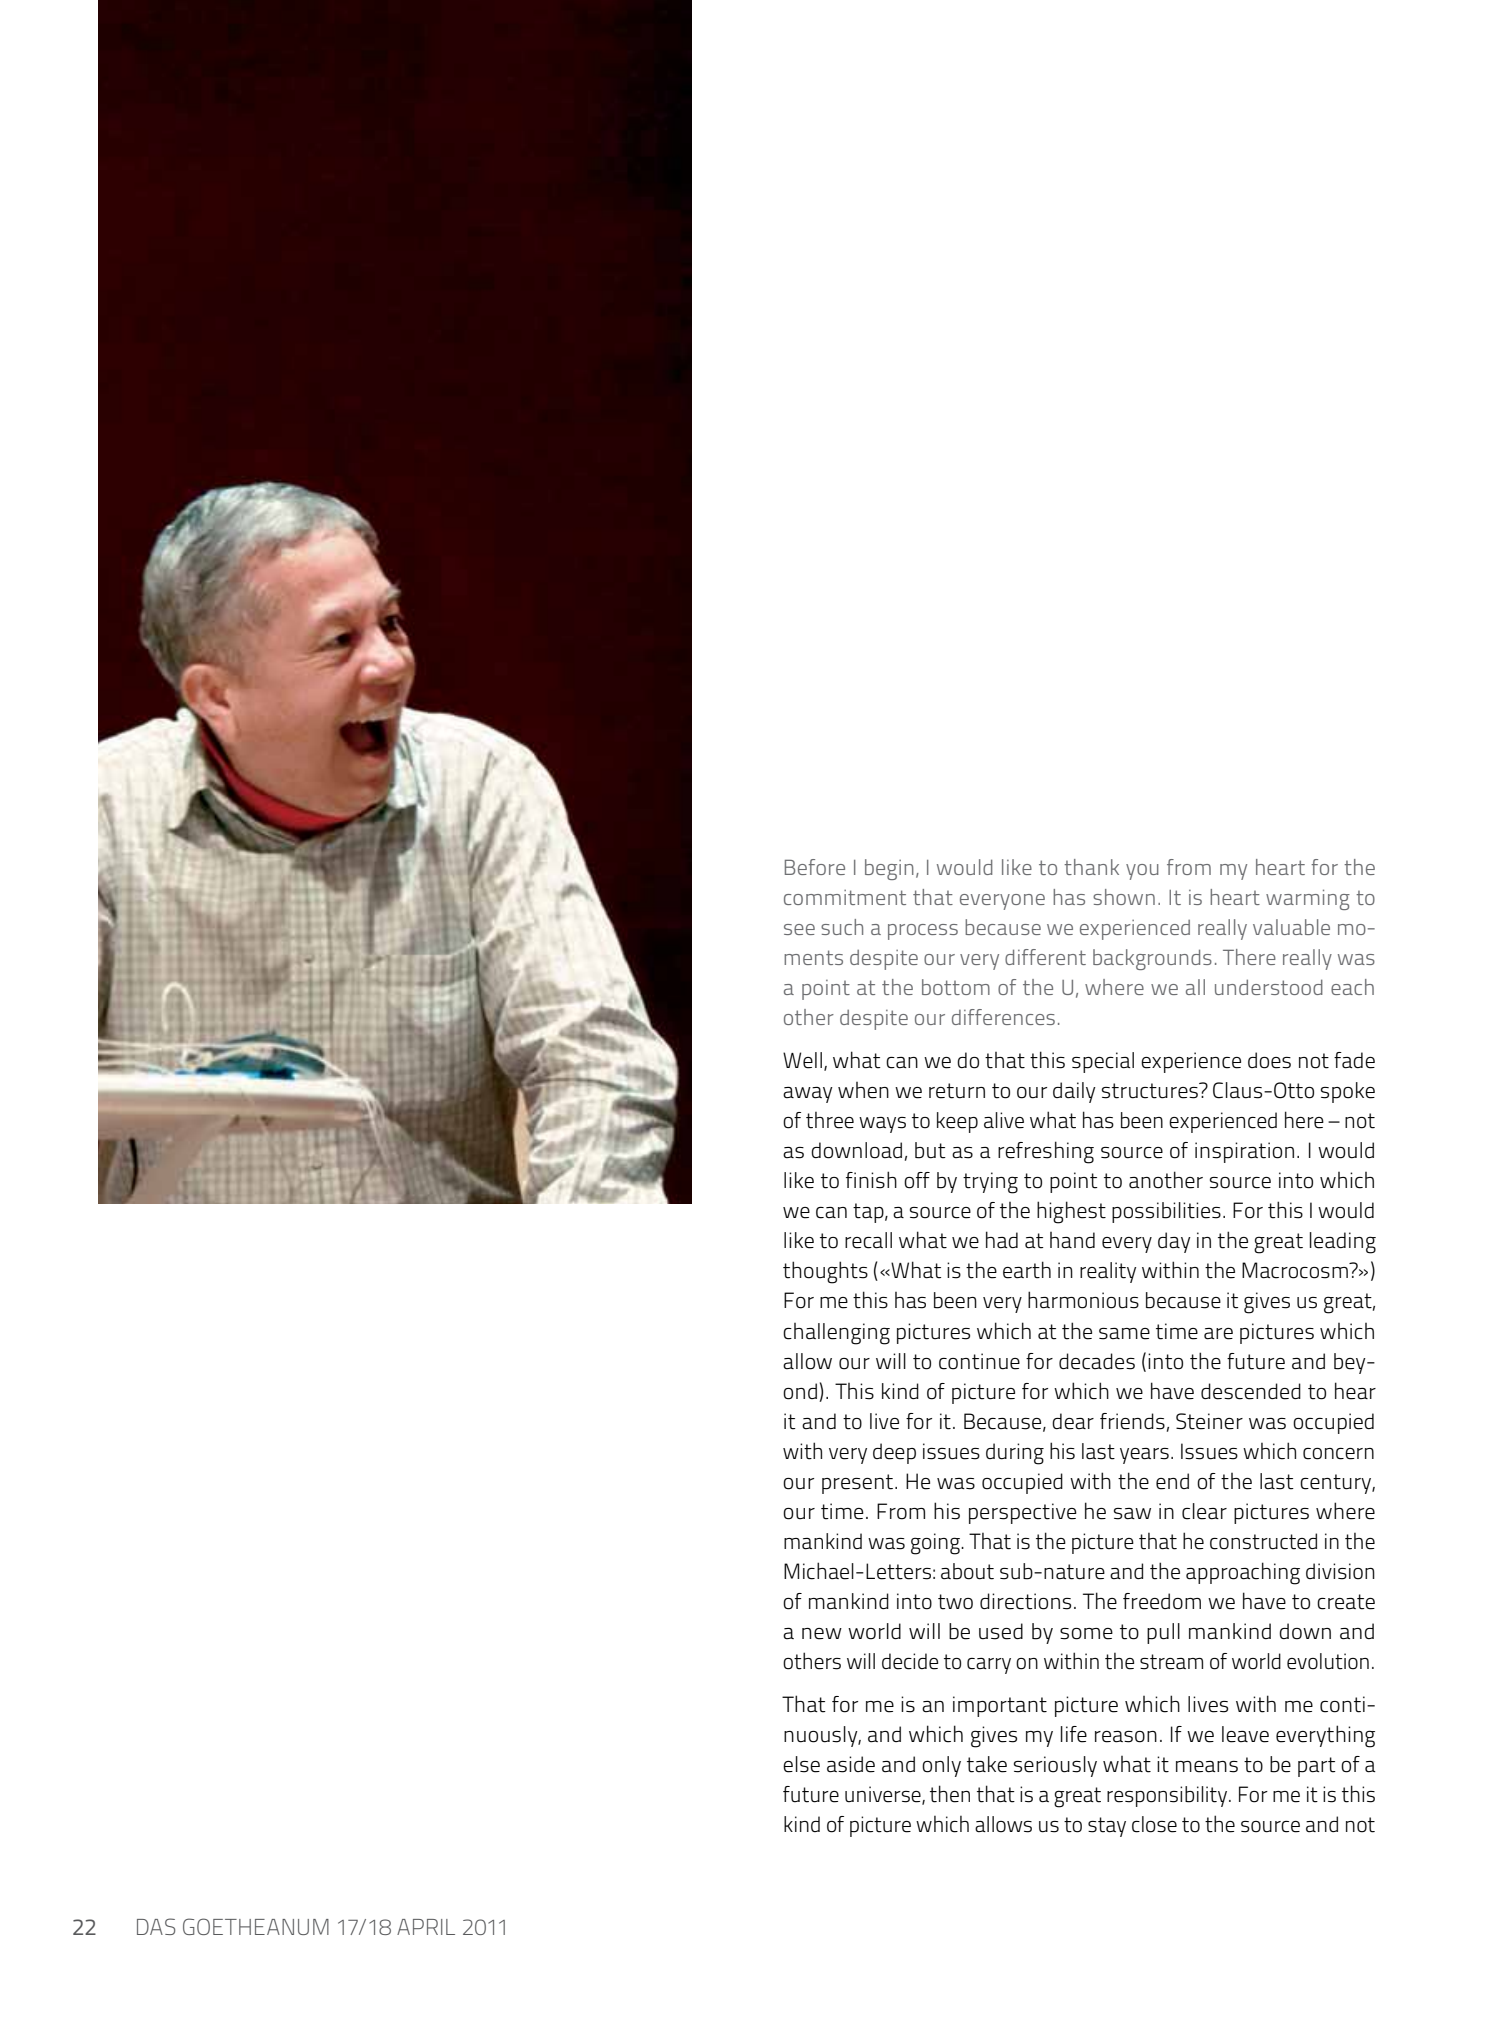  I want to click on approaching, so click(1243, 1573).
